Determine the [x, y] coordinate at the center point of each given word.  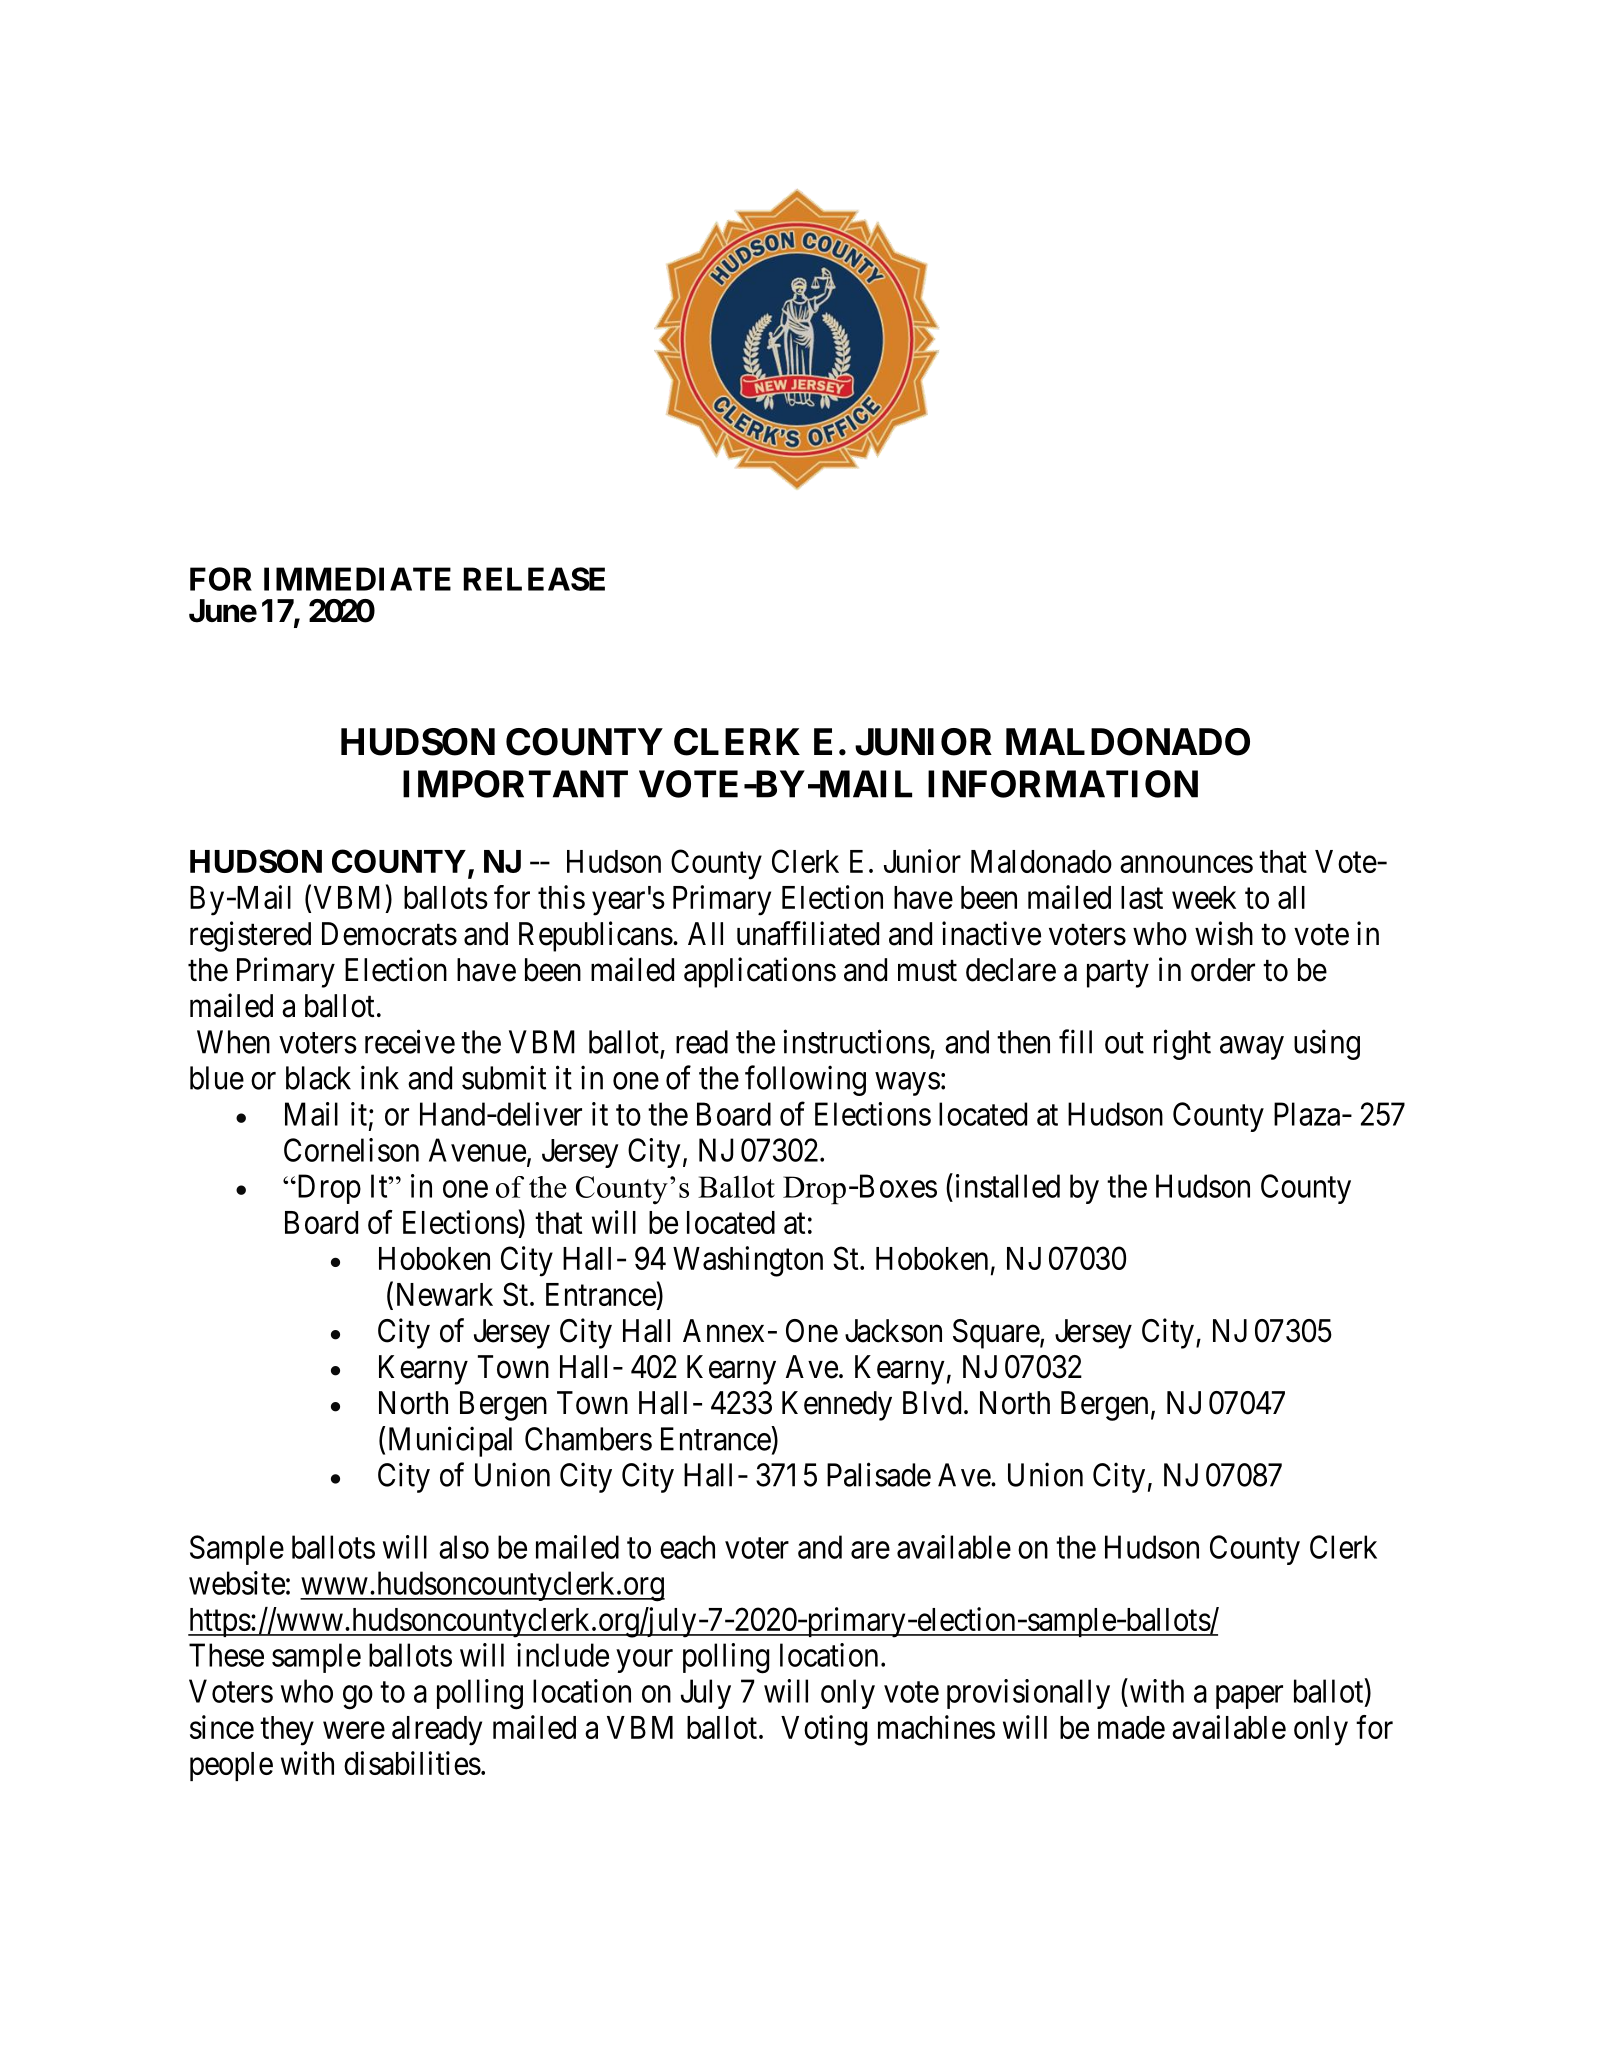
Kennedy [837, 1406]
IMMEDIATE [357, 579]
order [1223, 970]
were [354, 1730]
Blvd [932, 1403]
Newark [445, 1294]
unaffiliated [808, 933]
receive [410, 1041]
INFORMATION [1063, 784]
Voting [824, 1730]
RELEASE [534, 579]
